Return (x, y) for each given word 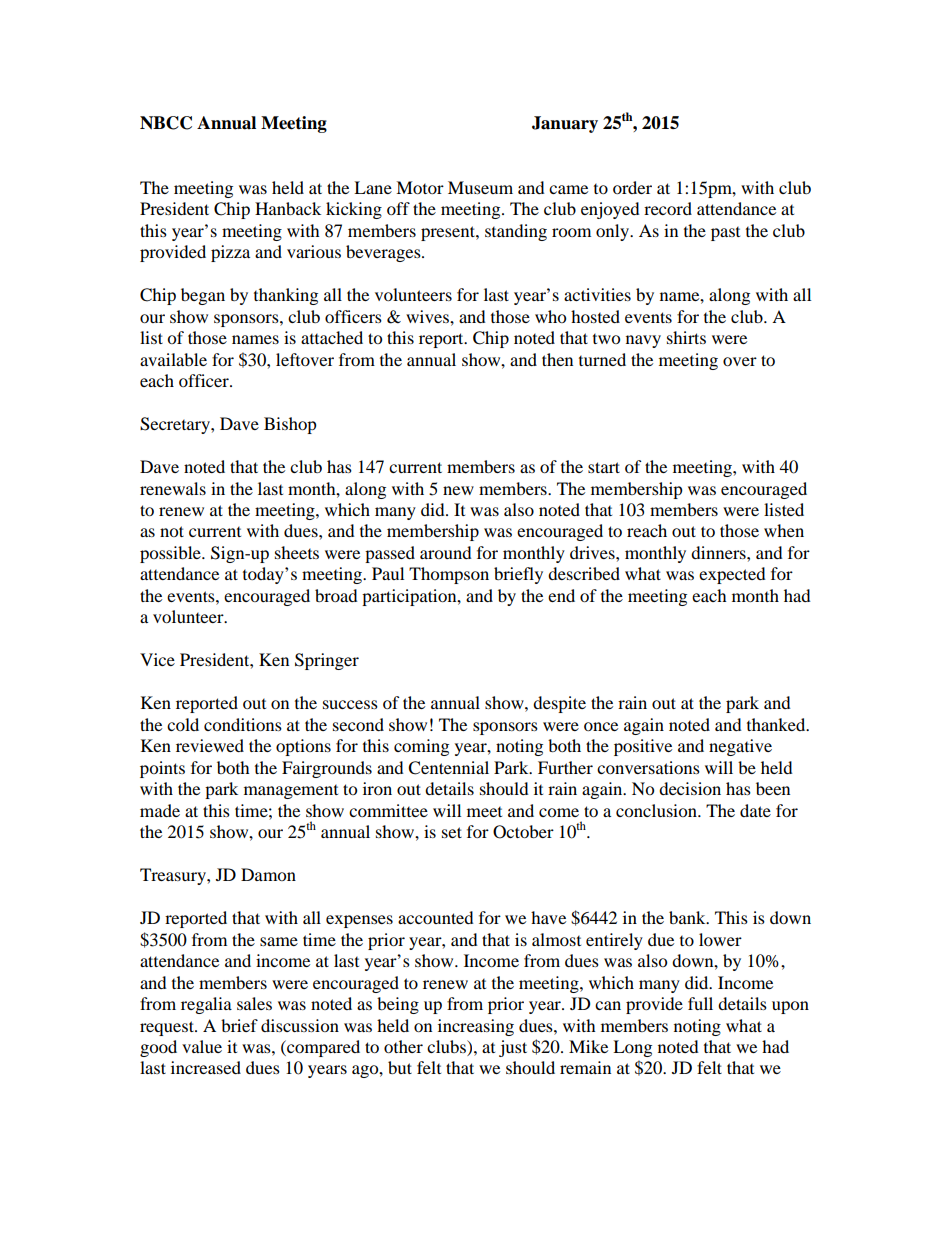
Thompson (449, 575)
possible (171, 554)
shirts (686, 337)
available (173, 359)
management (291, 792)
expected (732, 575)
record (668, 208)
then (557, 359)
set (452, 832)
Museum (480, 187)
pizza (230, 253)
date (755, 810)
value (202, 1046)
